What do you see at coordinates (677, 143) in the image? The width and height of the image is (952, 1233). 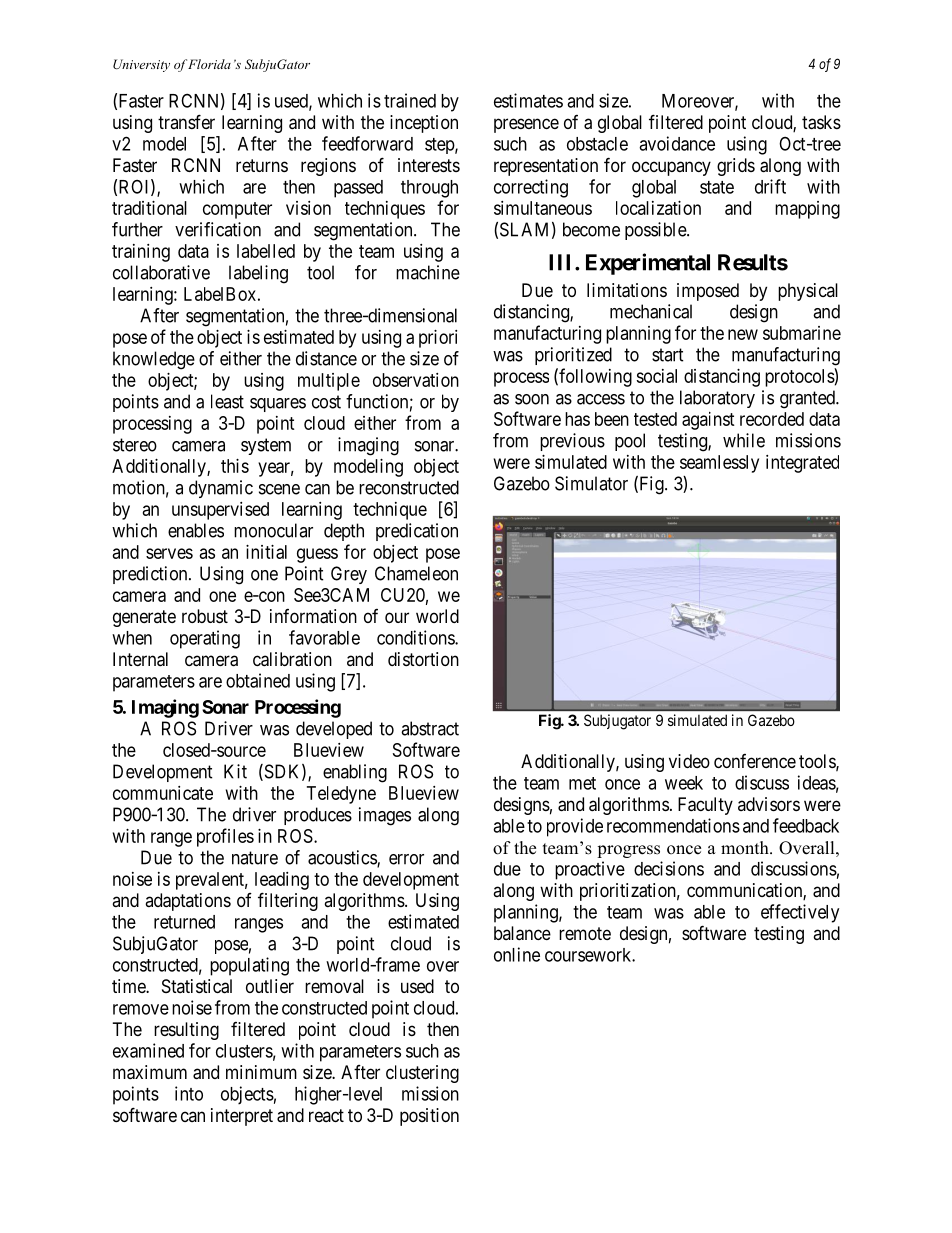 I see `avoidance` at bounding box center [677, 143].
